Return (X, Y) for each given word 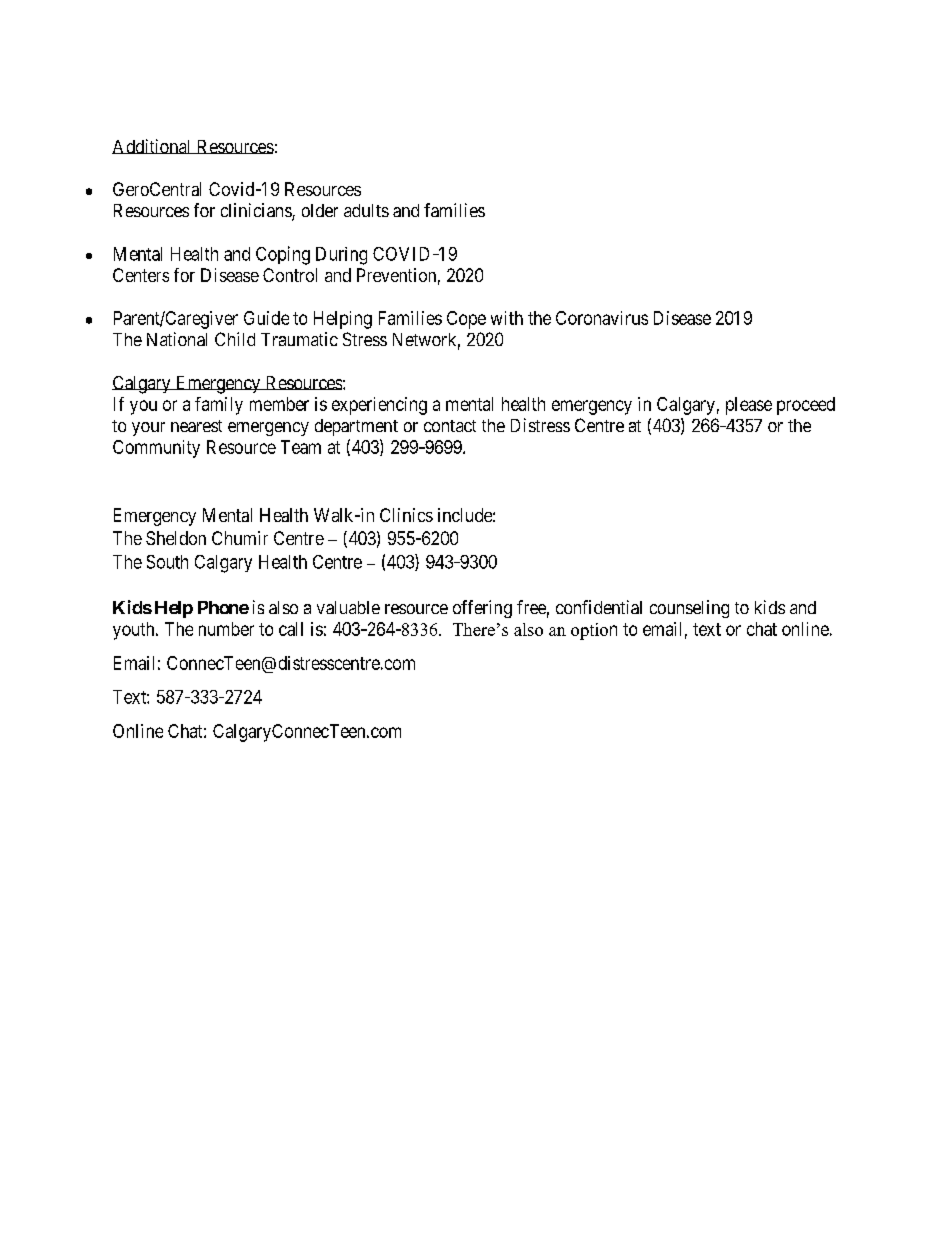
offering (482, 609)
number (226, 629)
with (507, 318)
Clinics (406, 515)
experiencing (379, 406)
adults (366, 210)
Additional (153, 146)
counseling (689, 609)
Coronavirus (602, 318)
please (749, 406)
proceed (806, 406)
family (219, 406)
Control (290, 275)
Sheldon (176, 538)
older (320, 210)
